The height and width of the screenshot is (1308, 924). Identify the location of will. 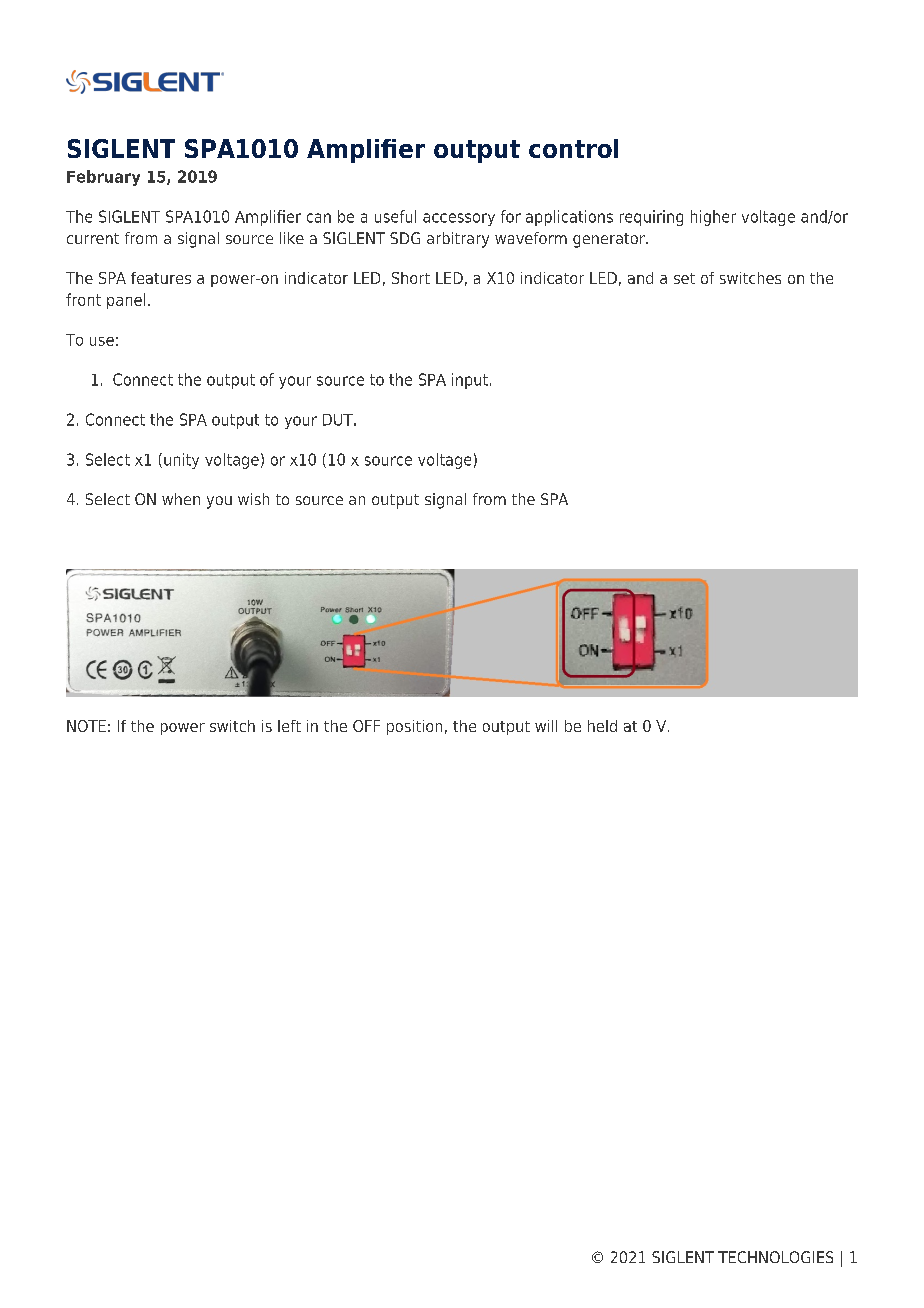
(546, 726).
